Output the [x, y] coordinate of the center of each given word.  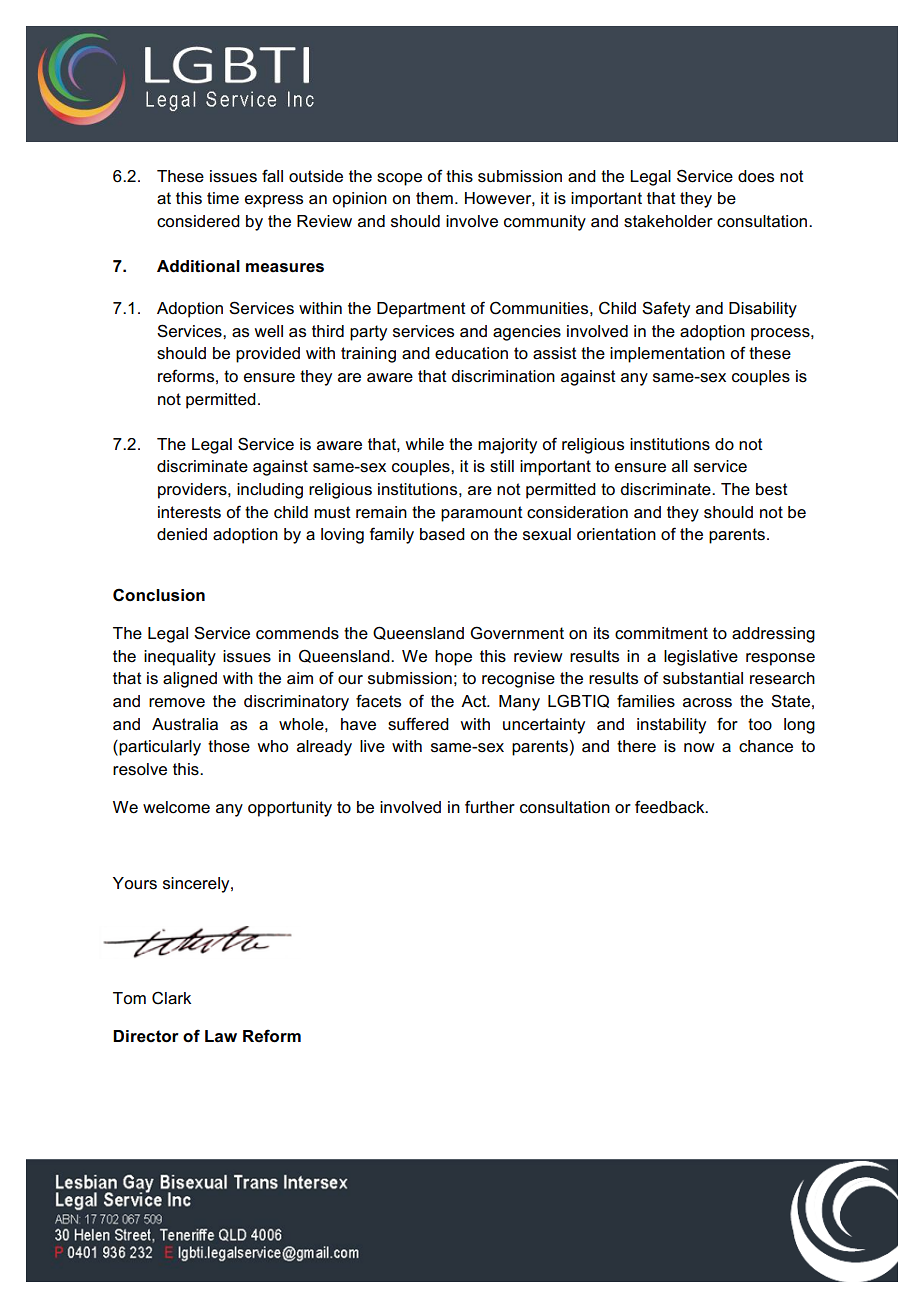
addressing [773, 635]
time [223, 198]
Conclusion [159, 595]
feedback [671, 807]
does [756, 176]
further [490, 807]
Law [221, 1036]
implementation [667, 355]
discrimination [503, 376]
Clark [171, 998]
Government [517, 633]
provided [268, 355]
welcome [176, 807]
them [434, 198]
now [699, 748]
